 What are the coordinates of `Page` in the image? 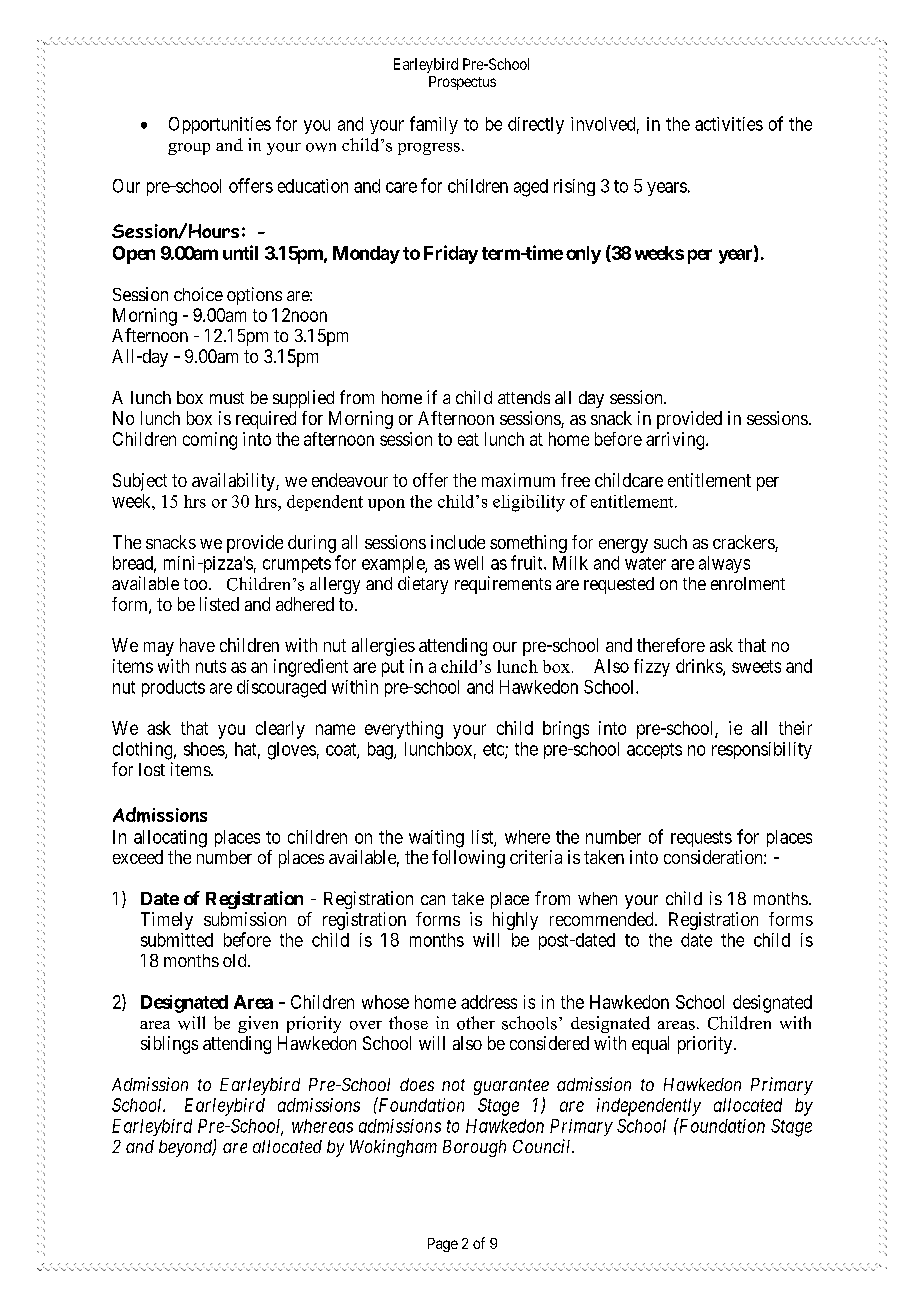 It's located at (443, 1245).
